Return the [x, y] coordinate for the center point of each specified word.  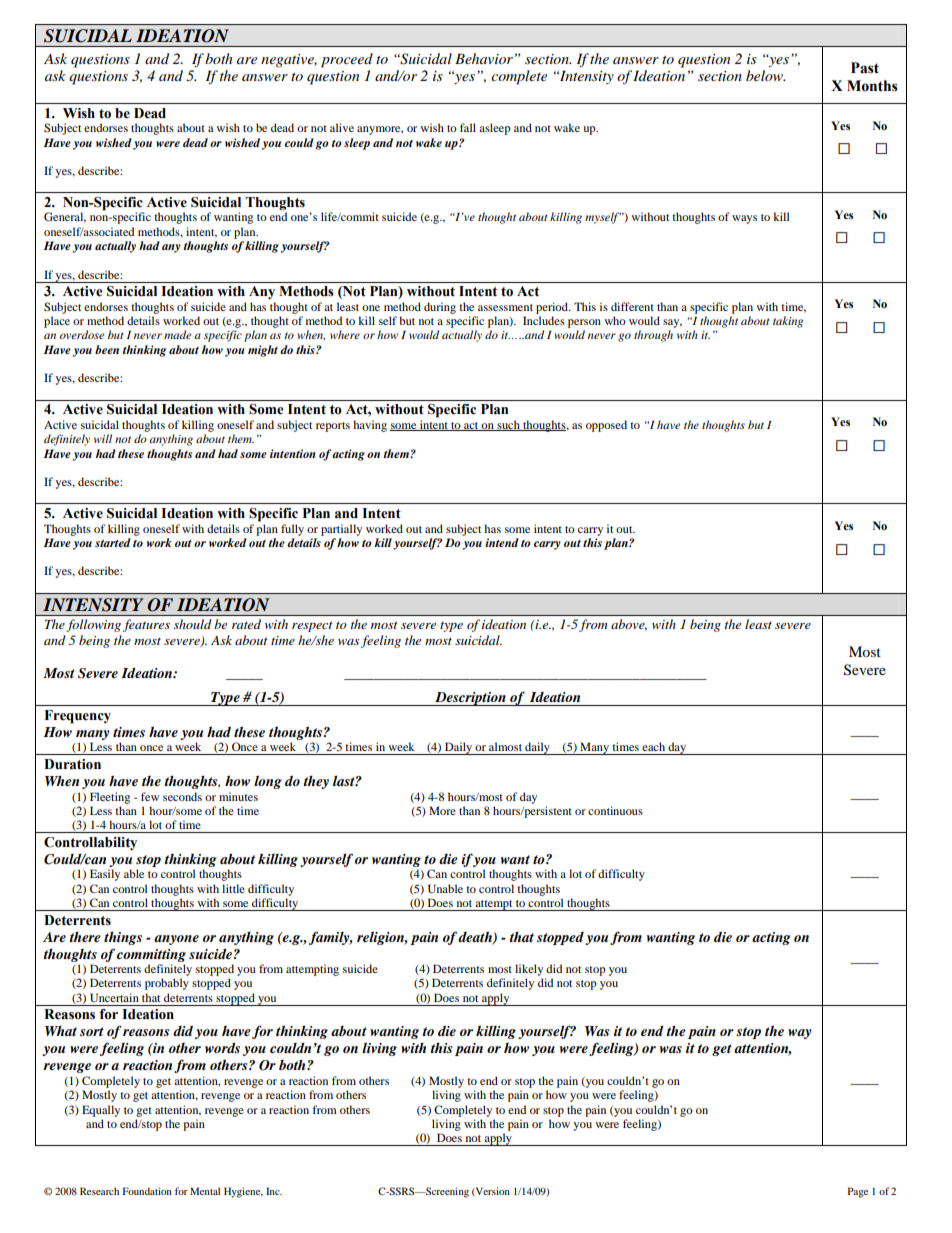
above [629, 625]
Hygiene [243, 1192]
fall [468, 127]
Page [858, 1192]
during [440, 308]
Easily [105, 875]
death [476, 937]
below [765, 75]
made [177, 334]
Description [470, 699]
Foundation [147, 1191]
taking [788, 322]
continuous [615, 810]
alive [342, 127]
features [146, 625]
